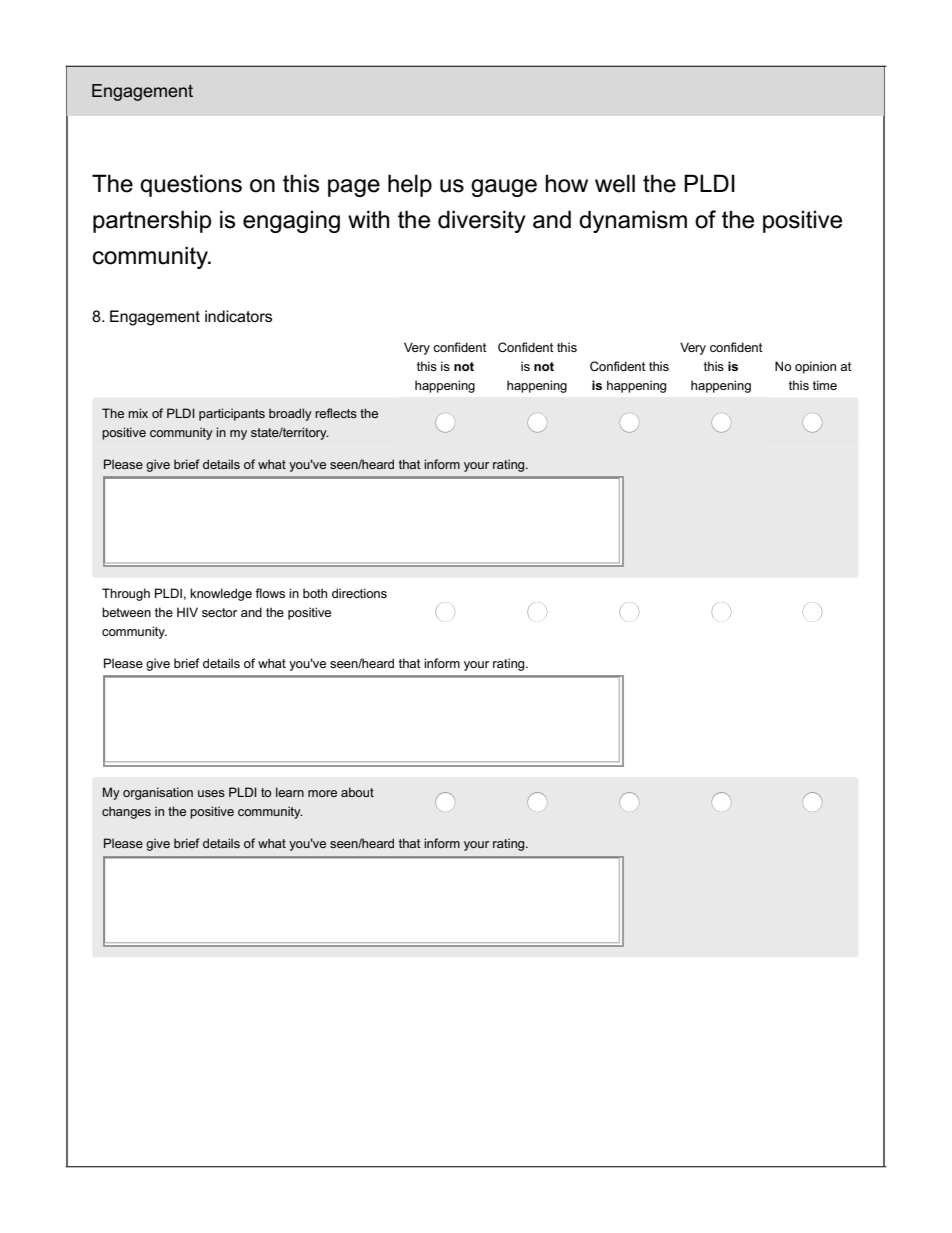 The width and height of the page is (952, 1233). Describe the element at coordinates (211, 793) in the page. I see `uses` at that location.
